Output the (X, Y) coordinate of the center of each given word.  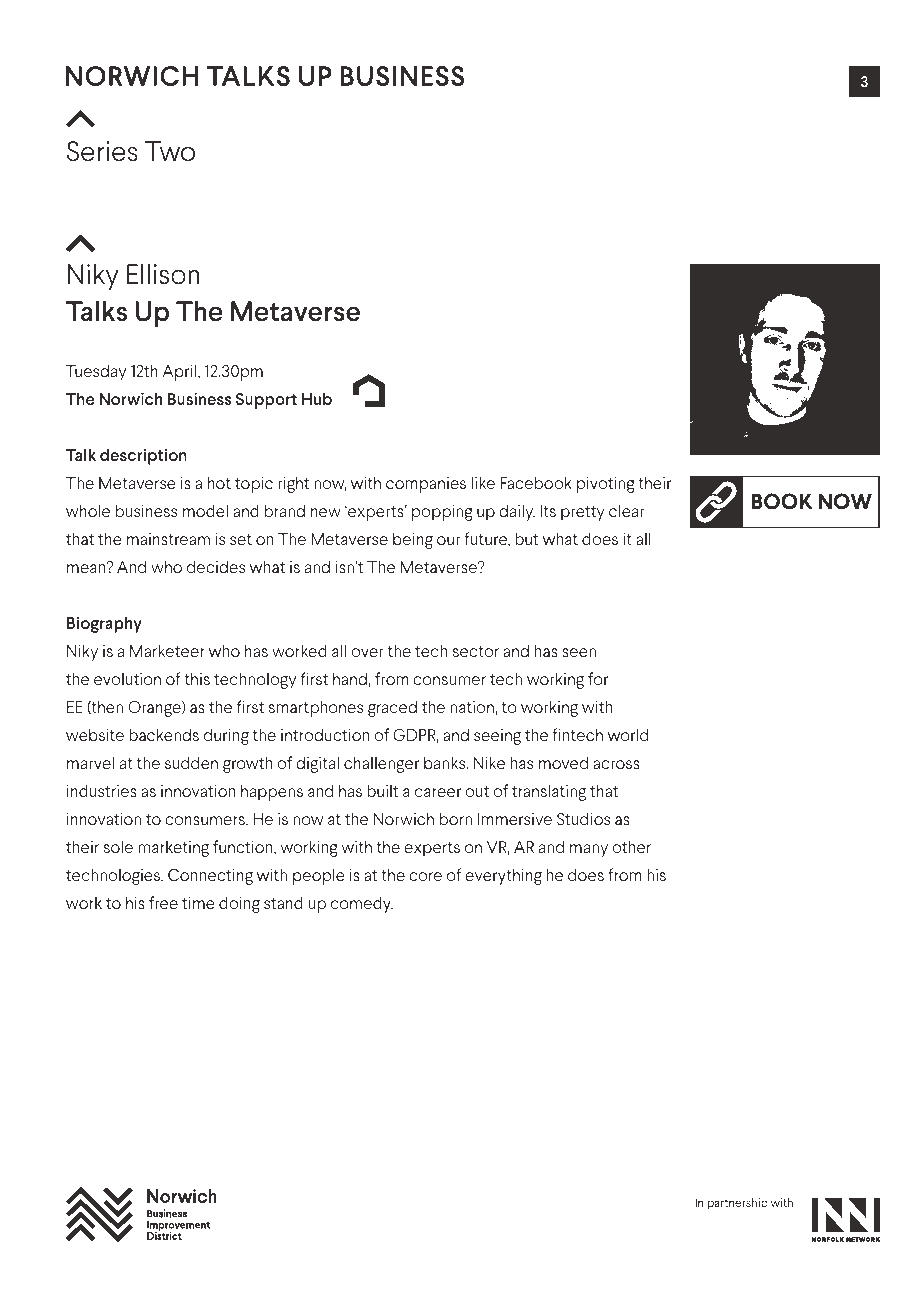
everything (503, 876)
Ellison (163, 274)
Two (170, 151)
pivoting (606, 485)
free (163, 902)
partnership (738, 1204)
